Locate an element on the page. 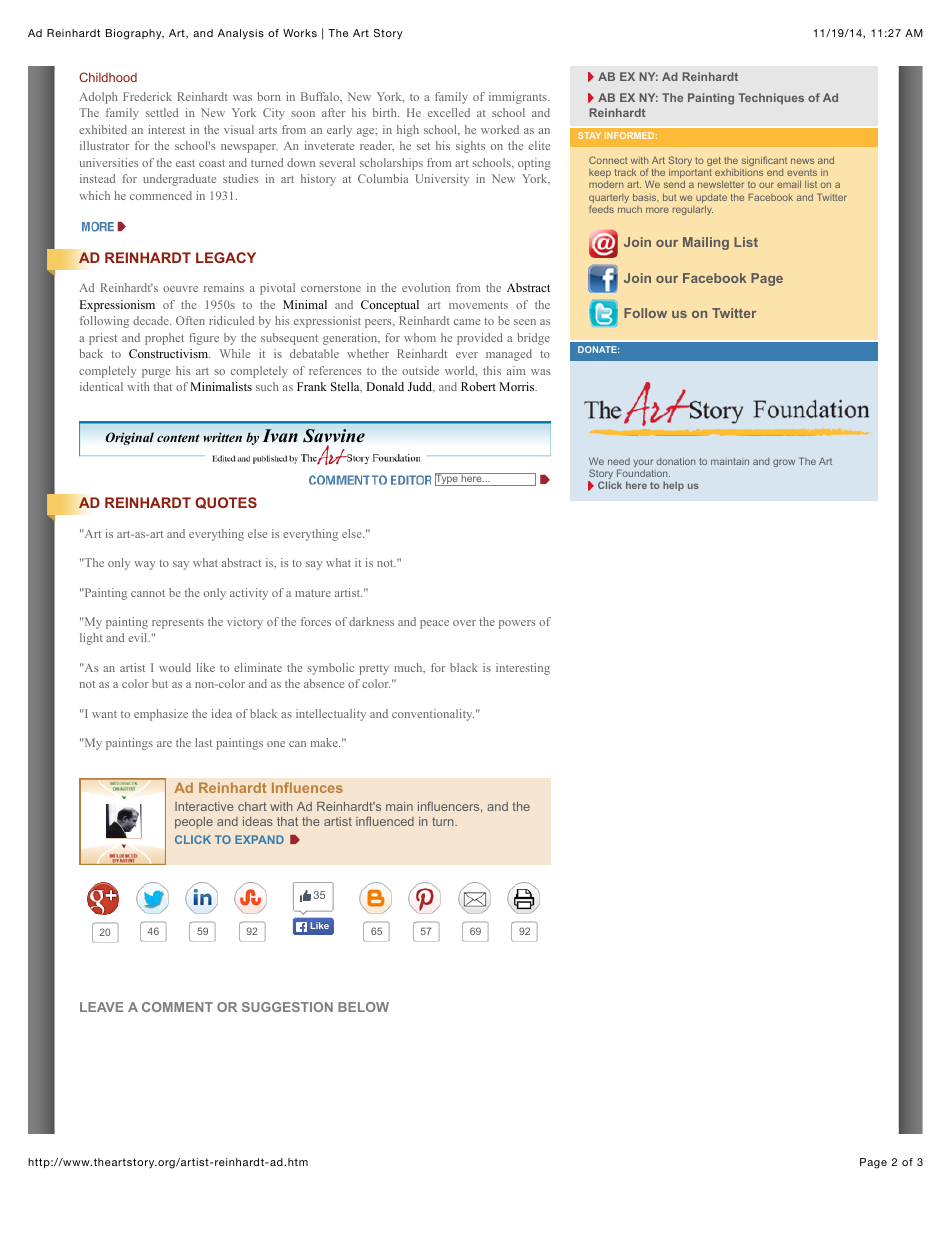 This image has height=1233, width=952. powers is located at coordinates (517, 624).
